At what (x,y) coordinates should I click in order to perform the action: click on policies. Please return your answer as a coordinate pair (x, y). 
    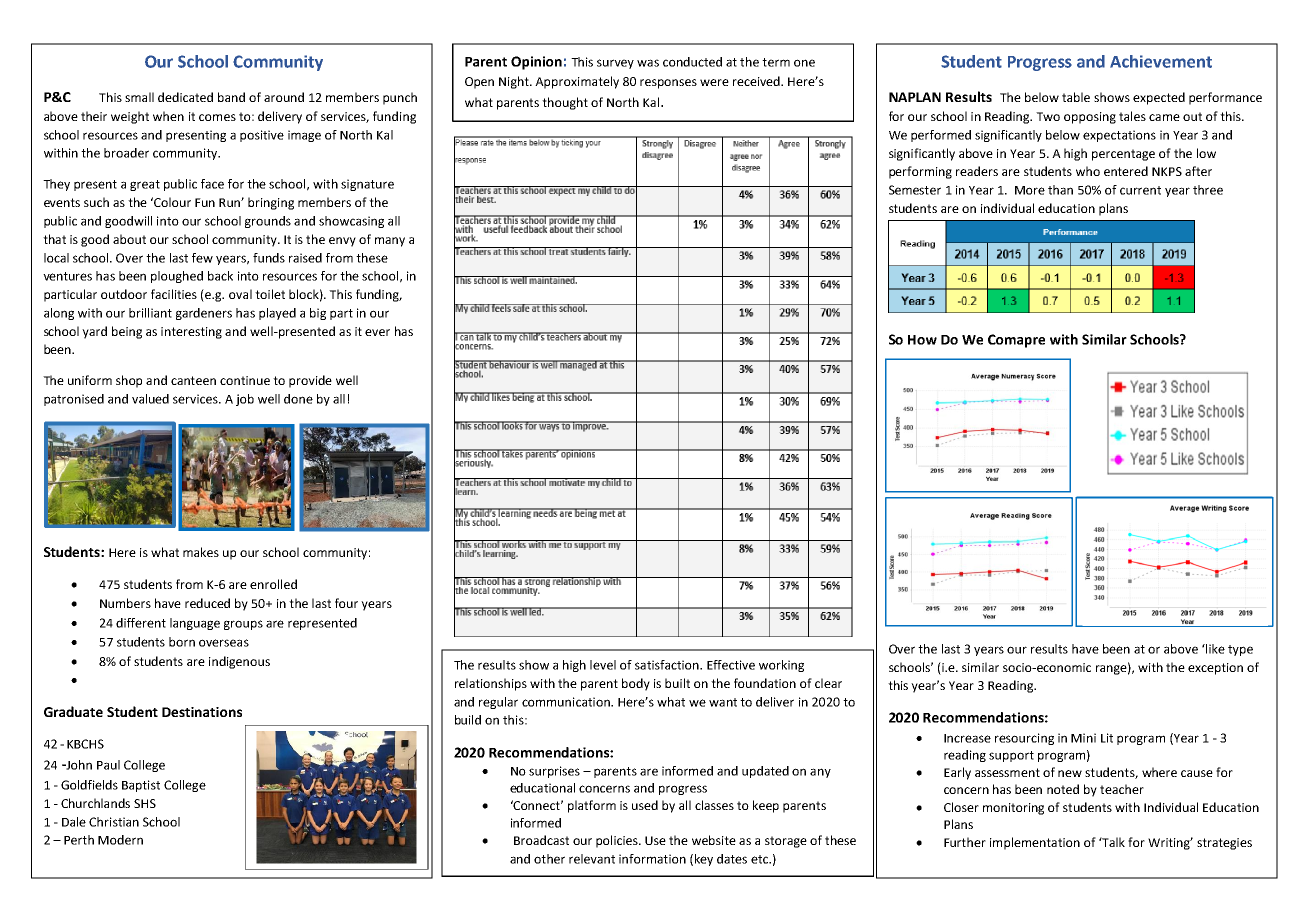
    Looking at the image, I should click on (618, 841).
